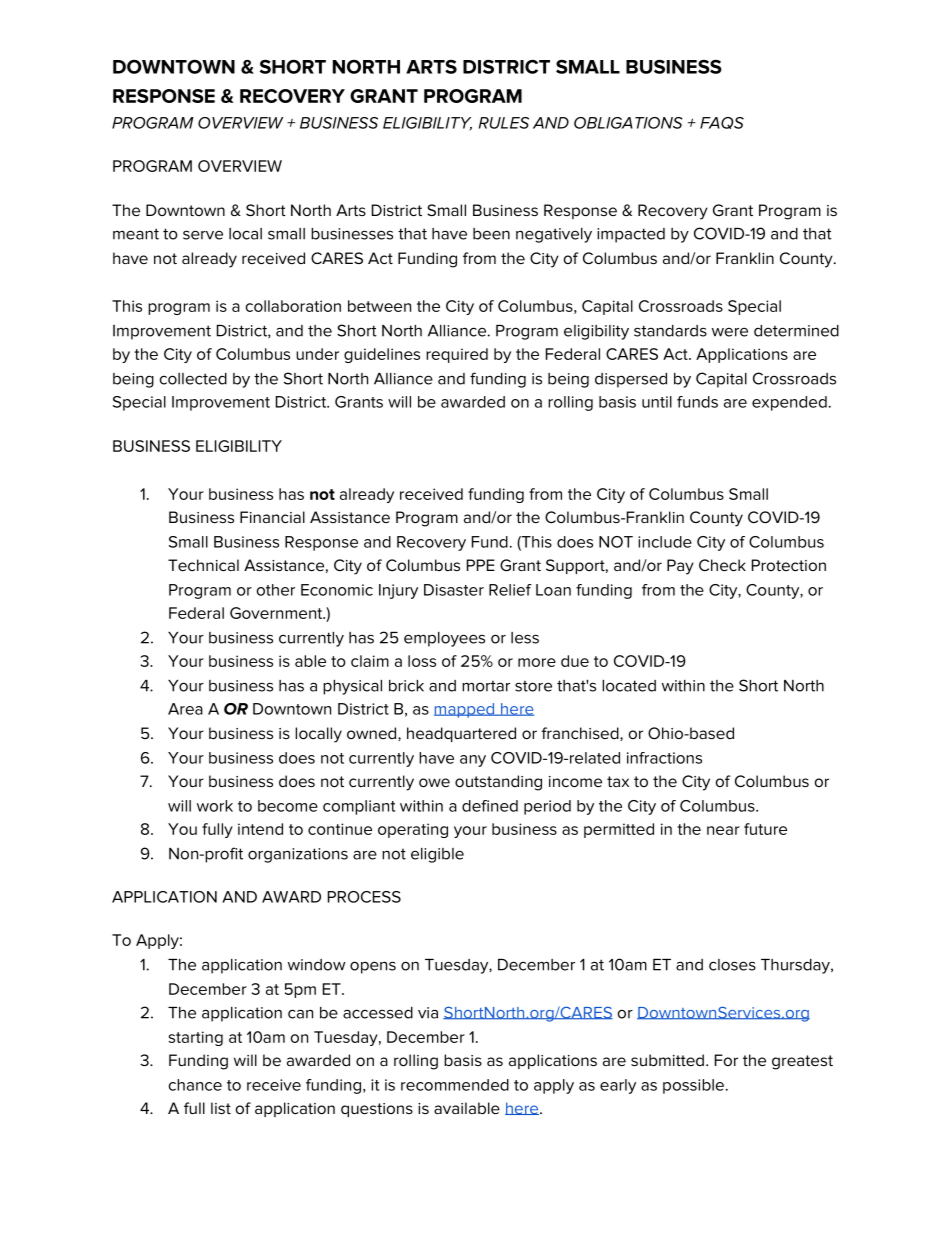  What do you see at coordinates (203, 235) in the screenshot?
I see `serve` at bounding box center [203, 235].
